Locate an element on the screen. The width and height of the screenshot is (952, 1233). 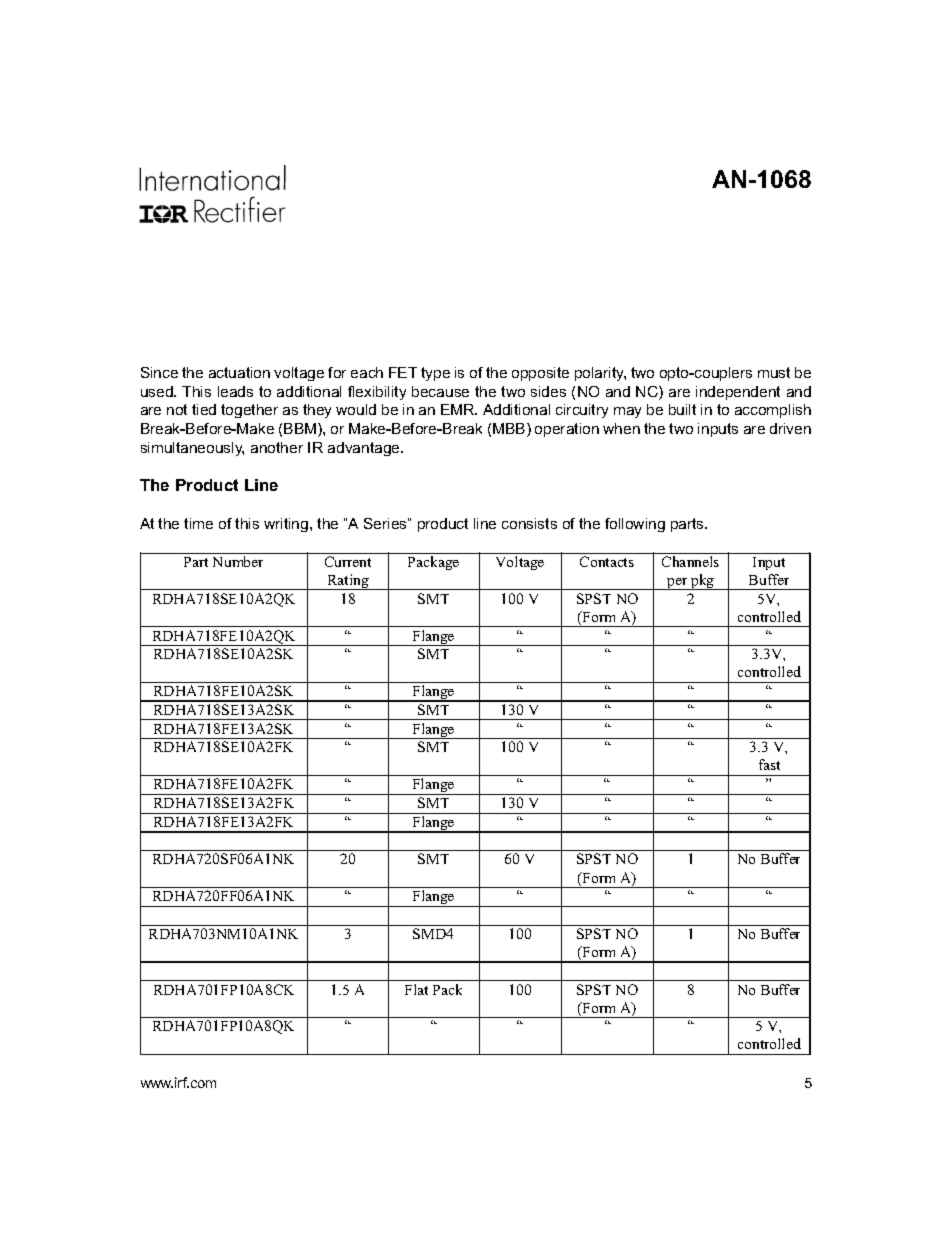
fast is located at coordinates (769, 764).
